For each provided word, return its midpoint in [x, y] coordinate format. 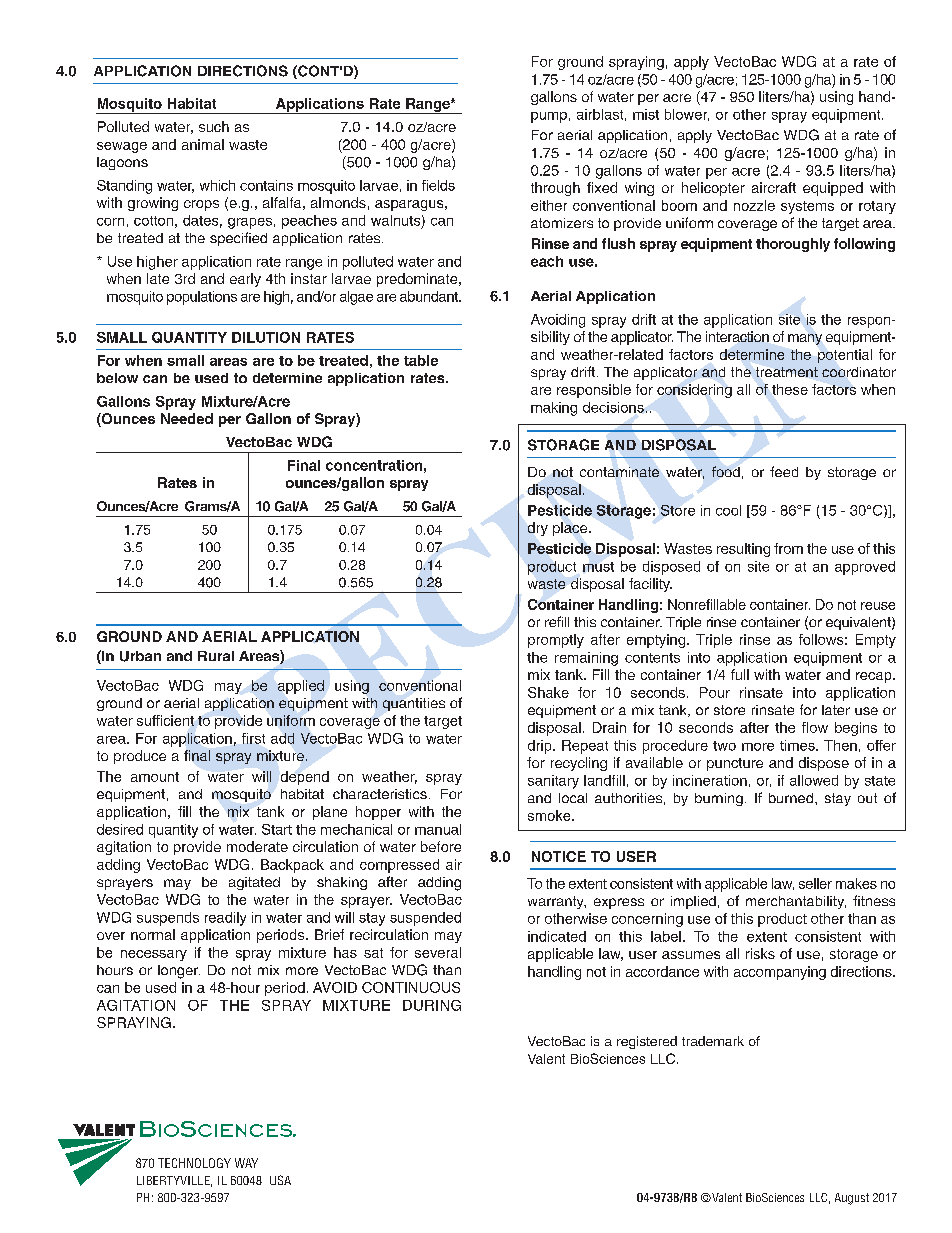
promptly [556, 641]
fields [438, 185]
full [740, 674]
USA [280, 1180]
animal [203, 144]
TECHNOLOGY [194, 1163]
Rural [216, 656]
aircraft [774, 187]
